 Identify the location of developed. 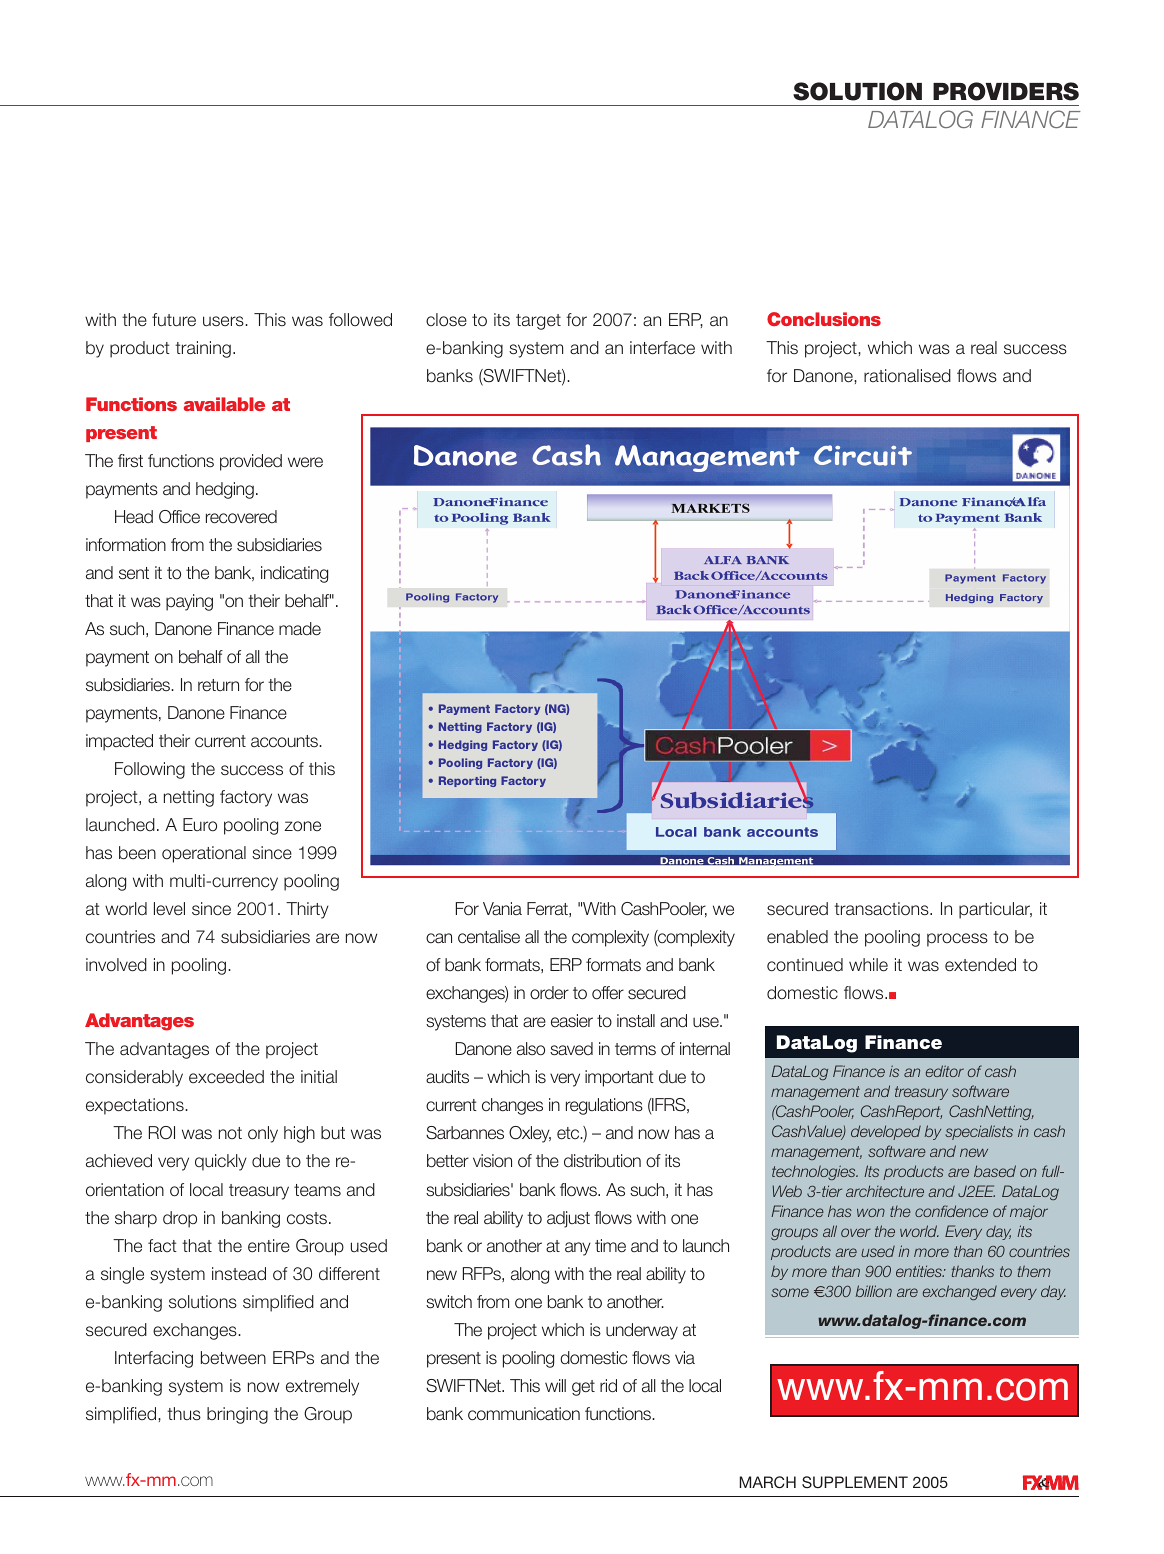
(886, 1132).
